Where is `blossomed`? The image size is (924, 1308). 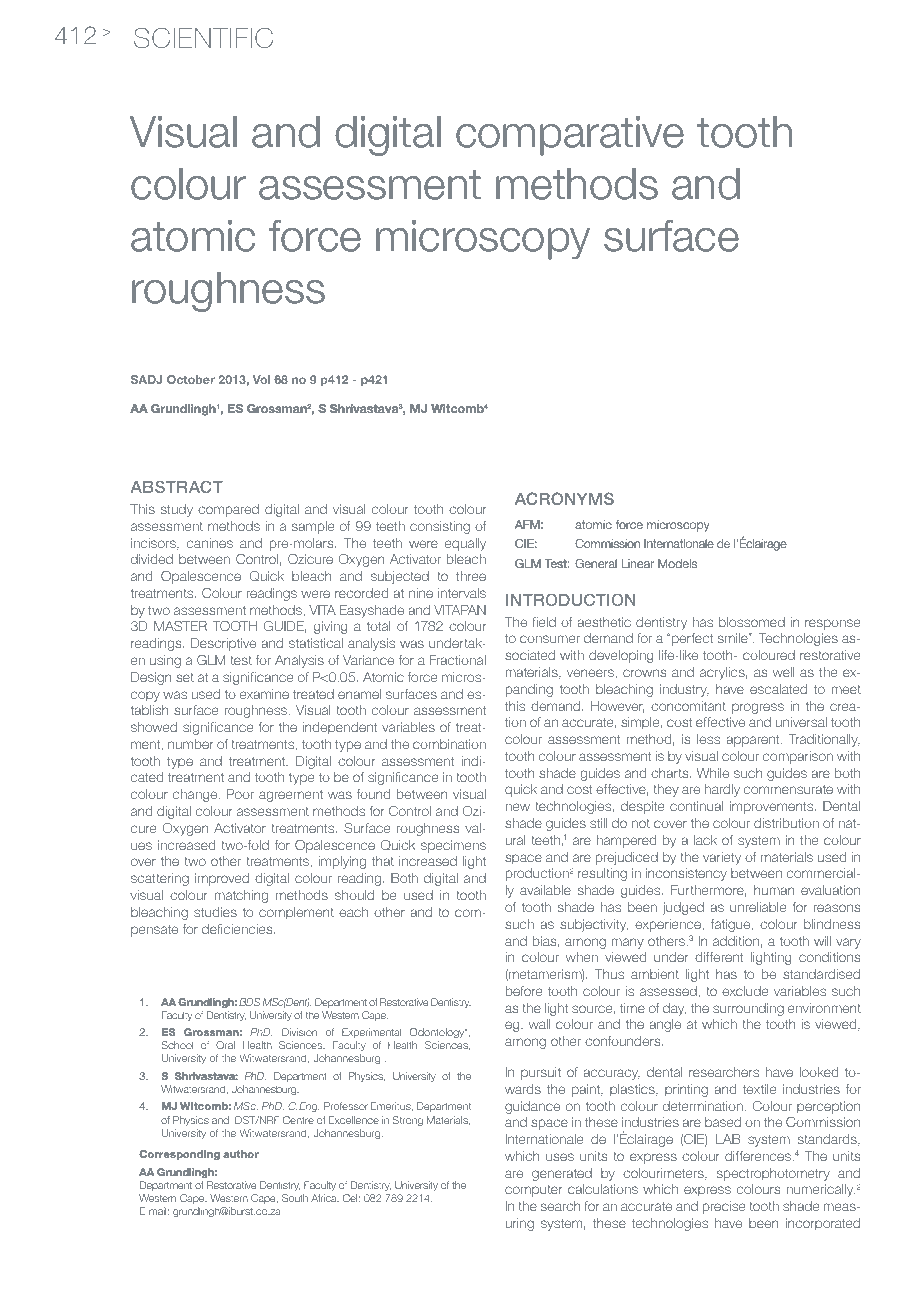
blossomed is located at coordinates (752, 622).
